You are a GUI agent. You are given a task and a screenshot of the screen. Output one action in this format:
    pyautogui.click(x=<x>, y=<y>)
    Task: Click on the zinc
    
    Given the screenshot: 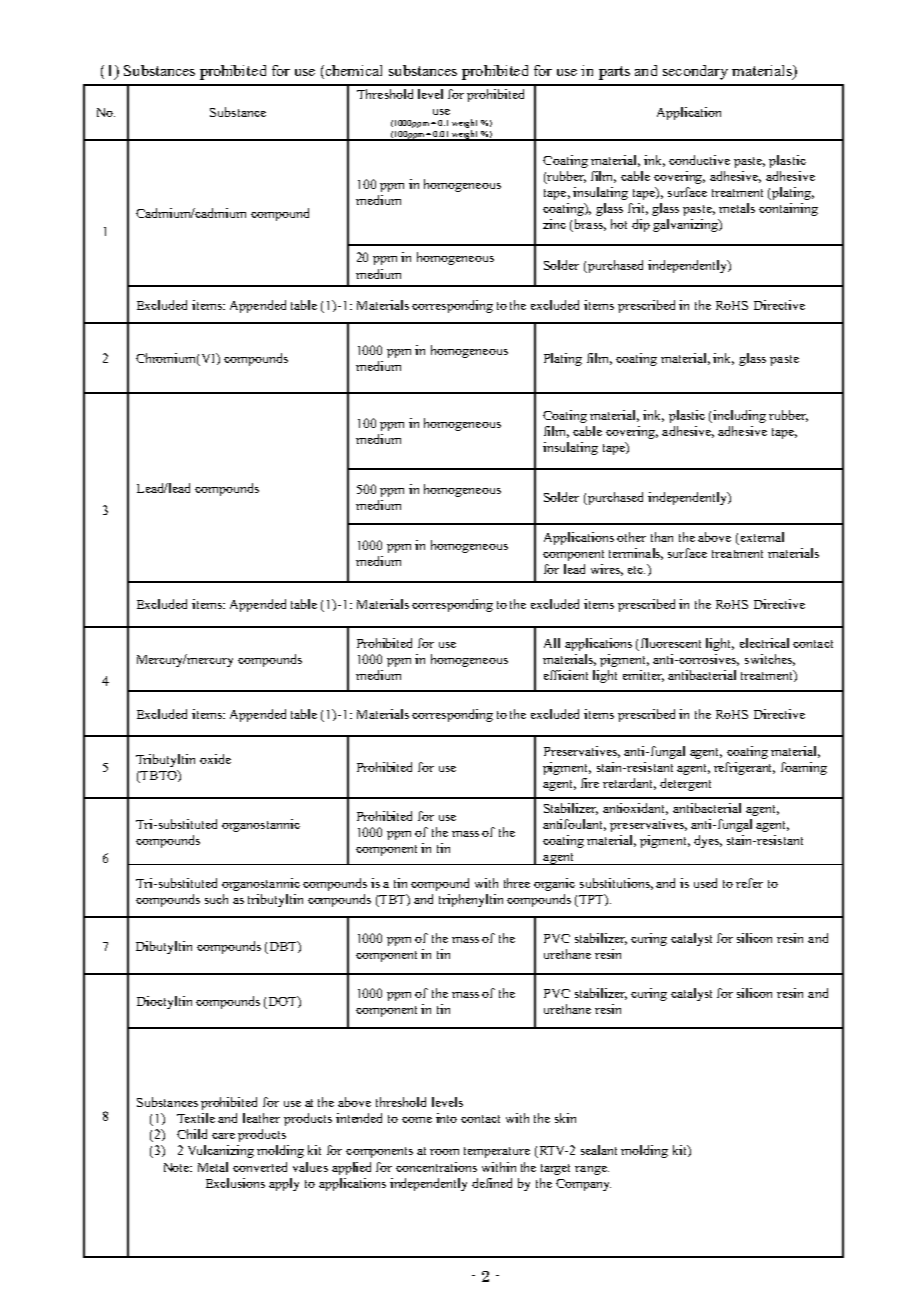 What is the action you would take?
    pyautogui.click(x=554, y=224)
